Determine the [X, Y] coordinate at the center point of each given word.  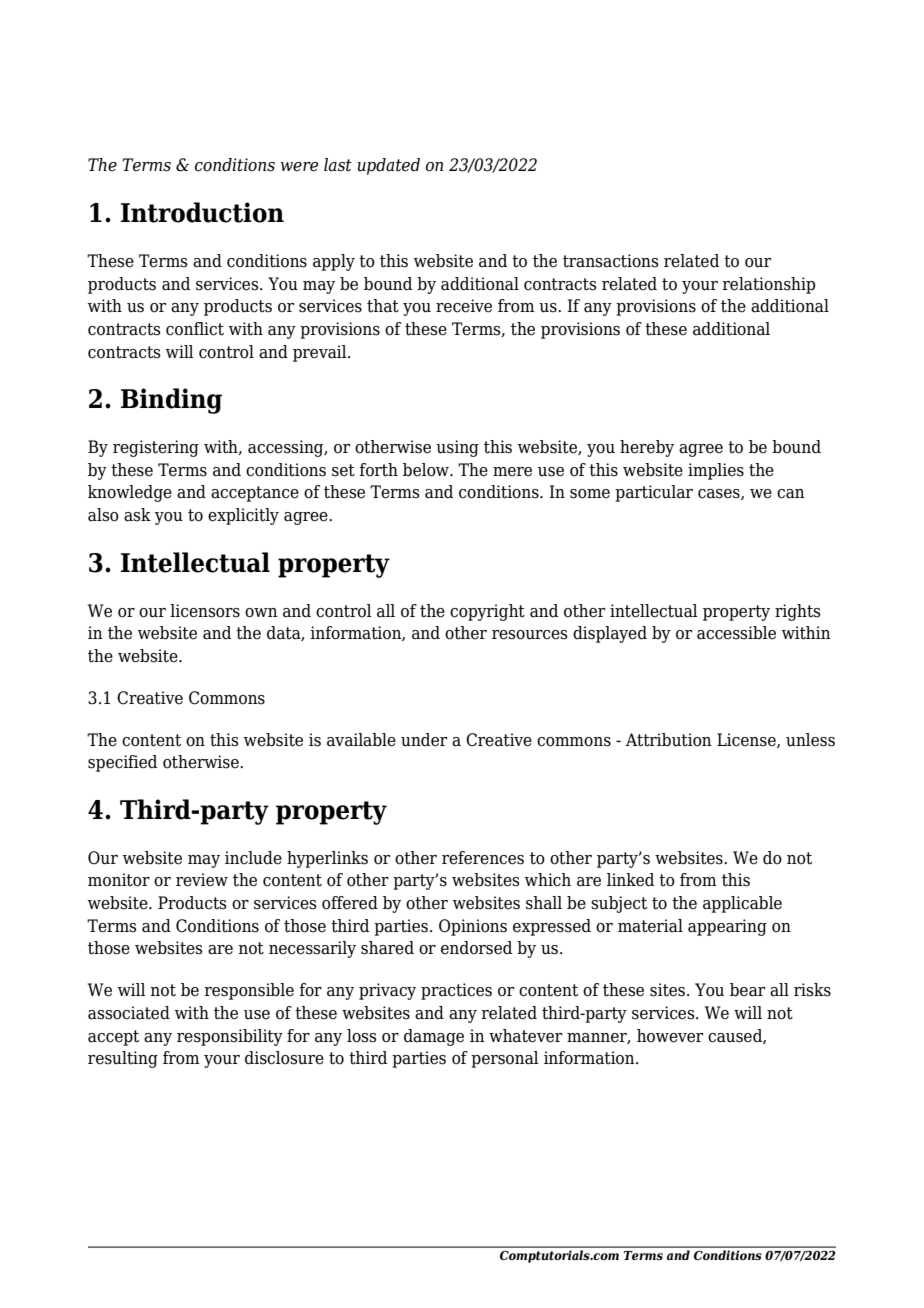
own [261, 613]
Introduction [202, 212]
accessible [736, 633]
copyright [487, 612]
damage [434, 1037]
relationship [768, 285]
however [670, 1036]
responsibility [230, 1037]
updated [388, 166]
